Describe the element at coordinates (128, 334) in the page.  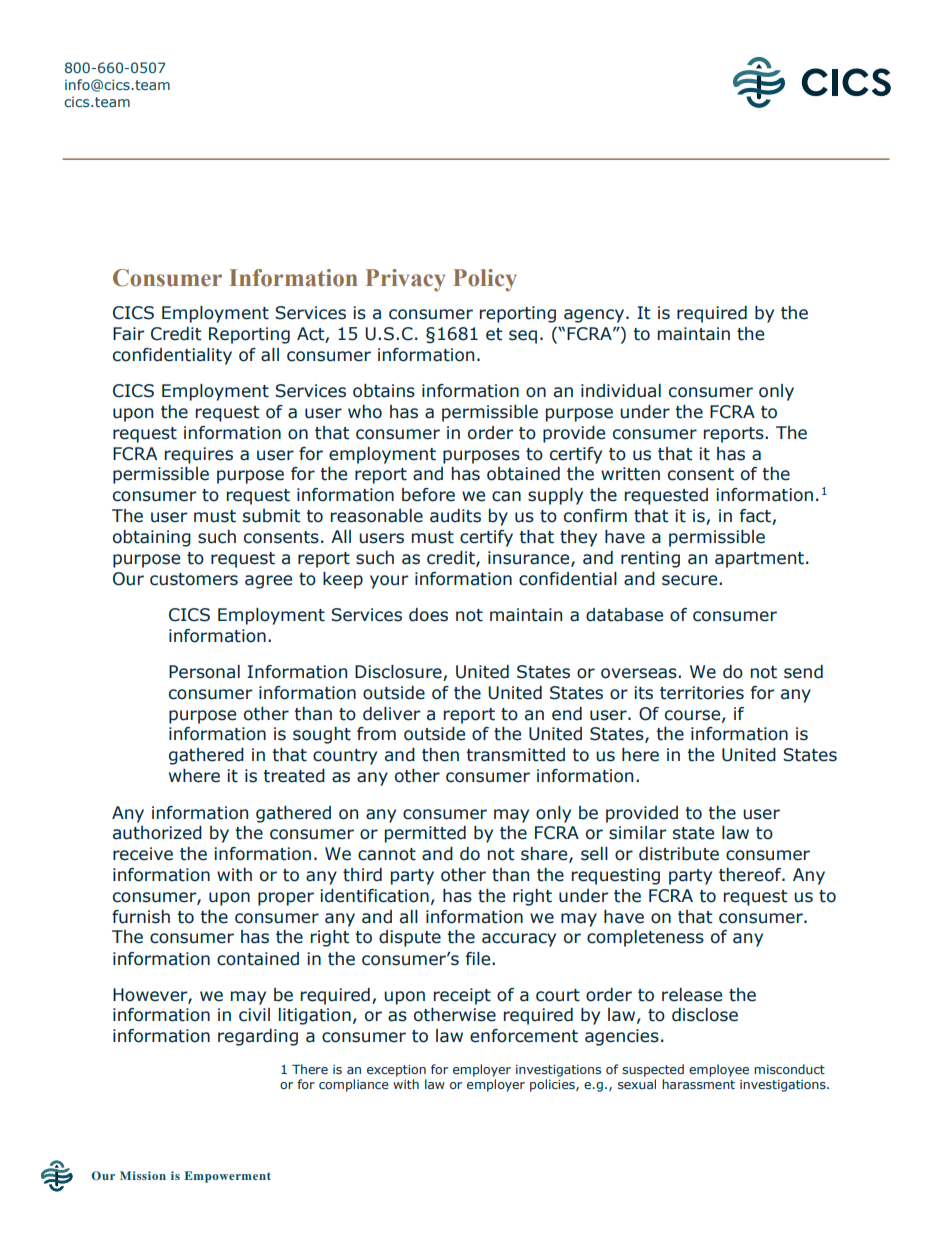
I see `Fair` at that location.
